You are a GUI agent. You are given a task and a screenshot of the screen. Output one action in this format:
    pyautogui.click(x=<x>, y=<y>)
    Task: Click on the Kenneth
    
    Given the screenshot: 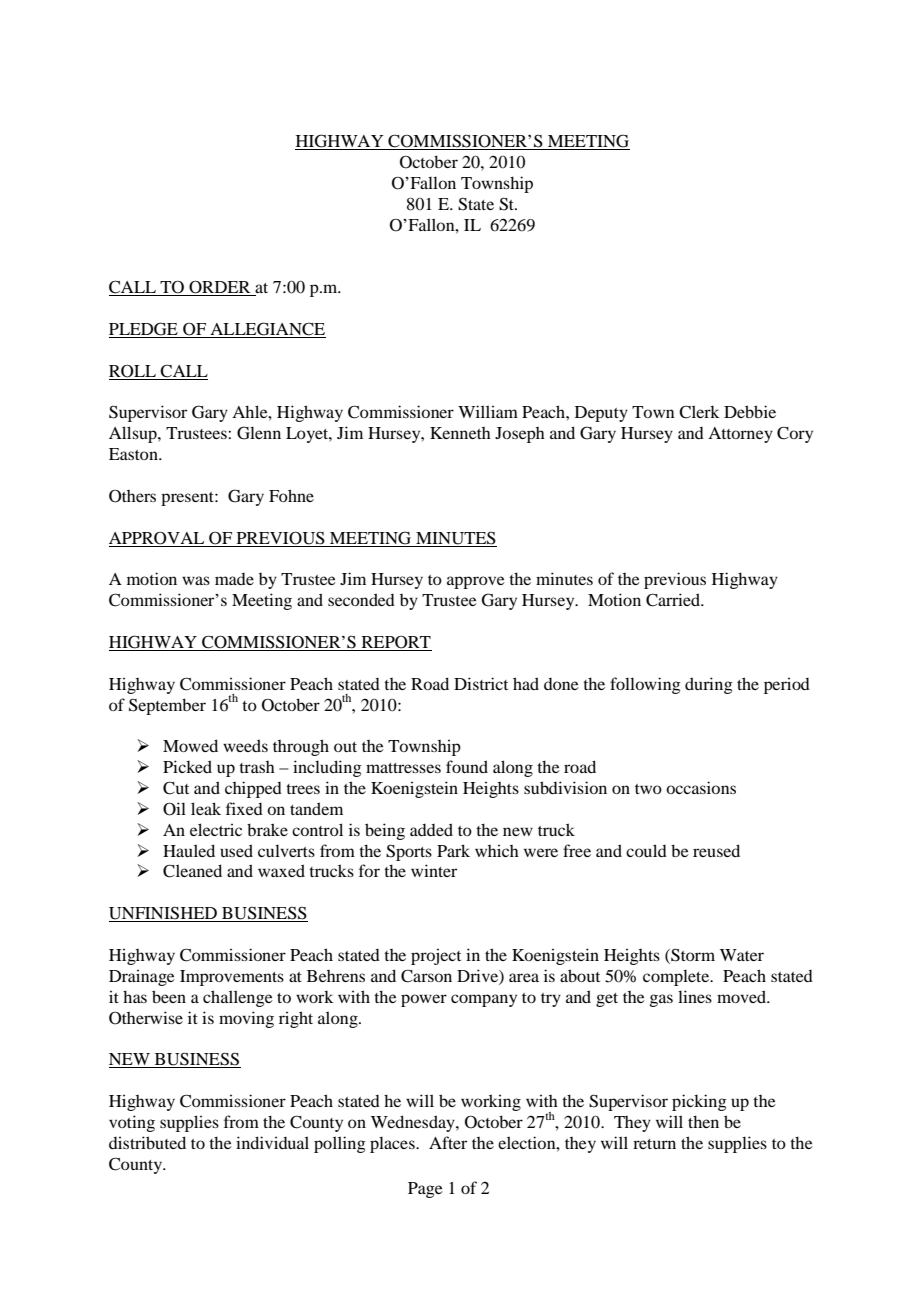 What is the action you would take?
    pyautogui.click(x=460, y=433)
